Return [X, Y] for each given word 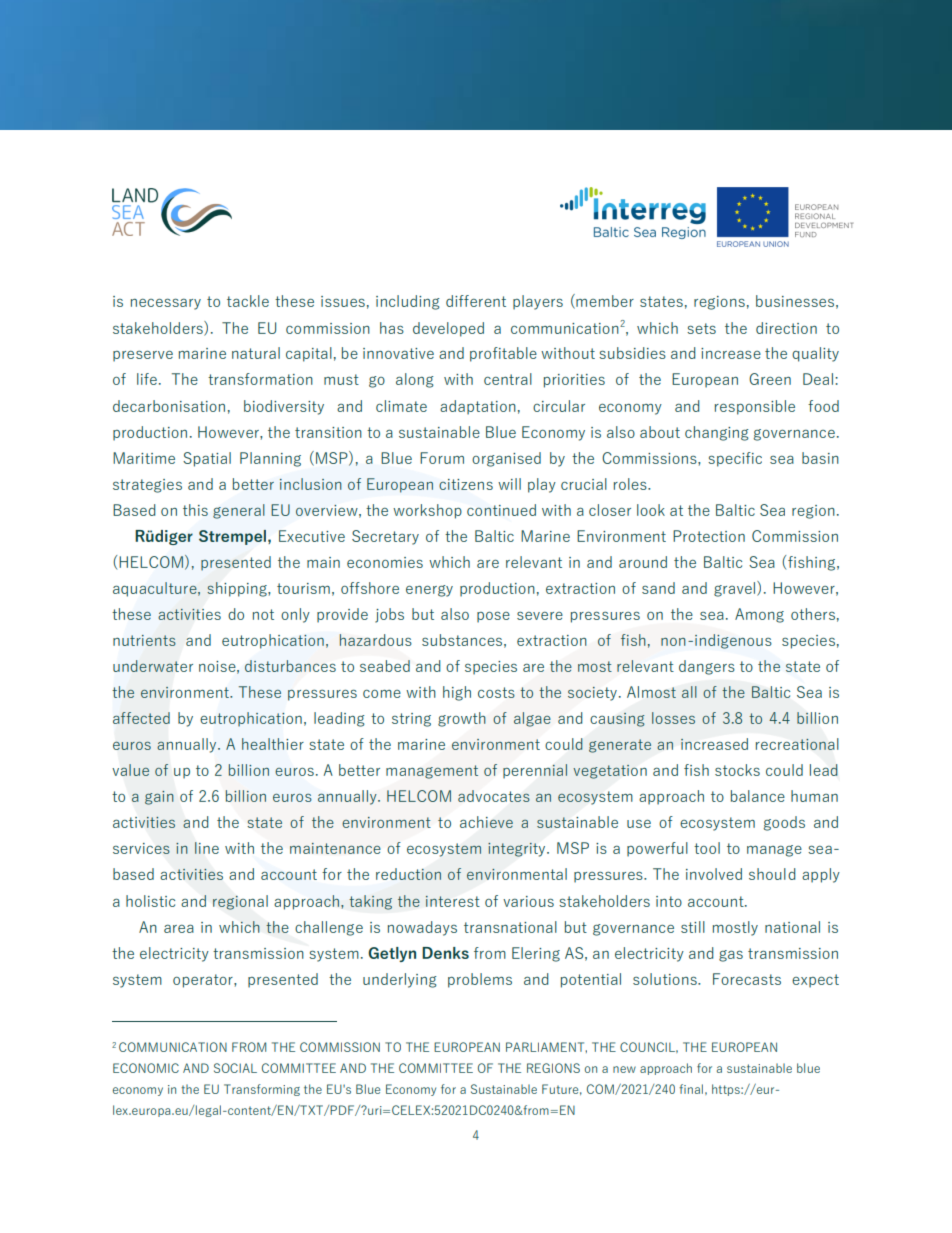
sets [701, 328]
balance [758, 796]
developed [448, 329]
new [624, 1069]
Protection [709, 536]
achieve [486, 822]
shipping [238, 589]
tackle [248, 301]
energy [429, 591]
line [207, 848]
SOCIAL [235, 1068]
